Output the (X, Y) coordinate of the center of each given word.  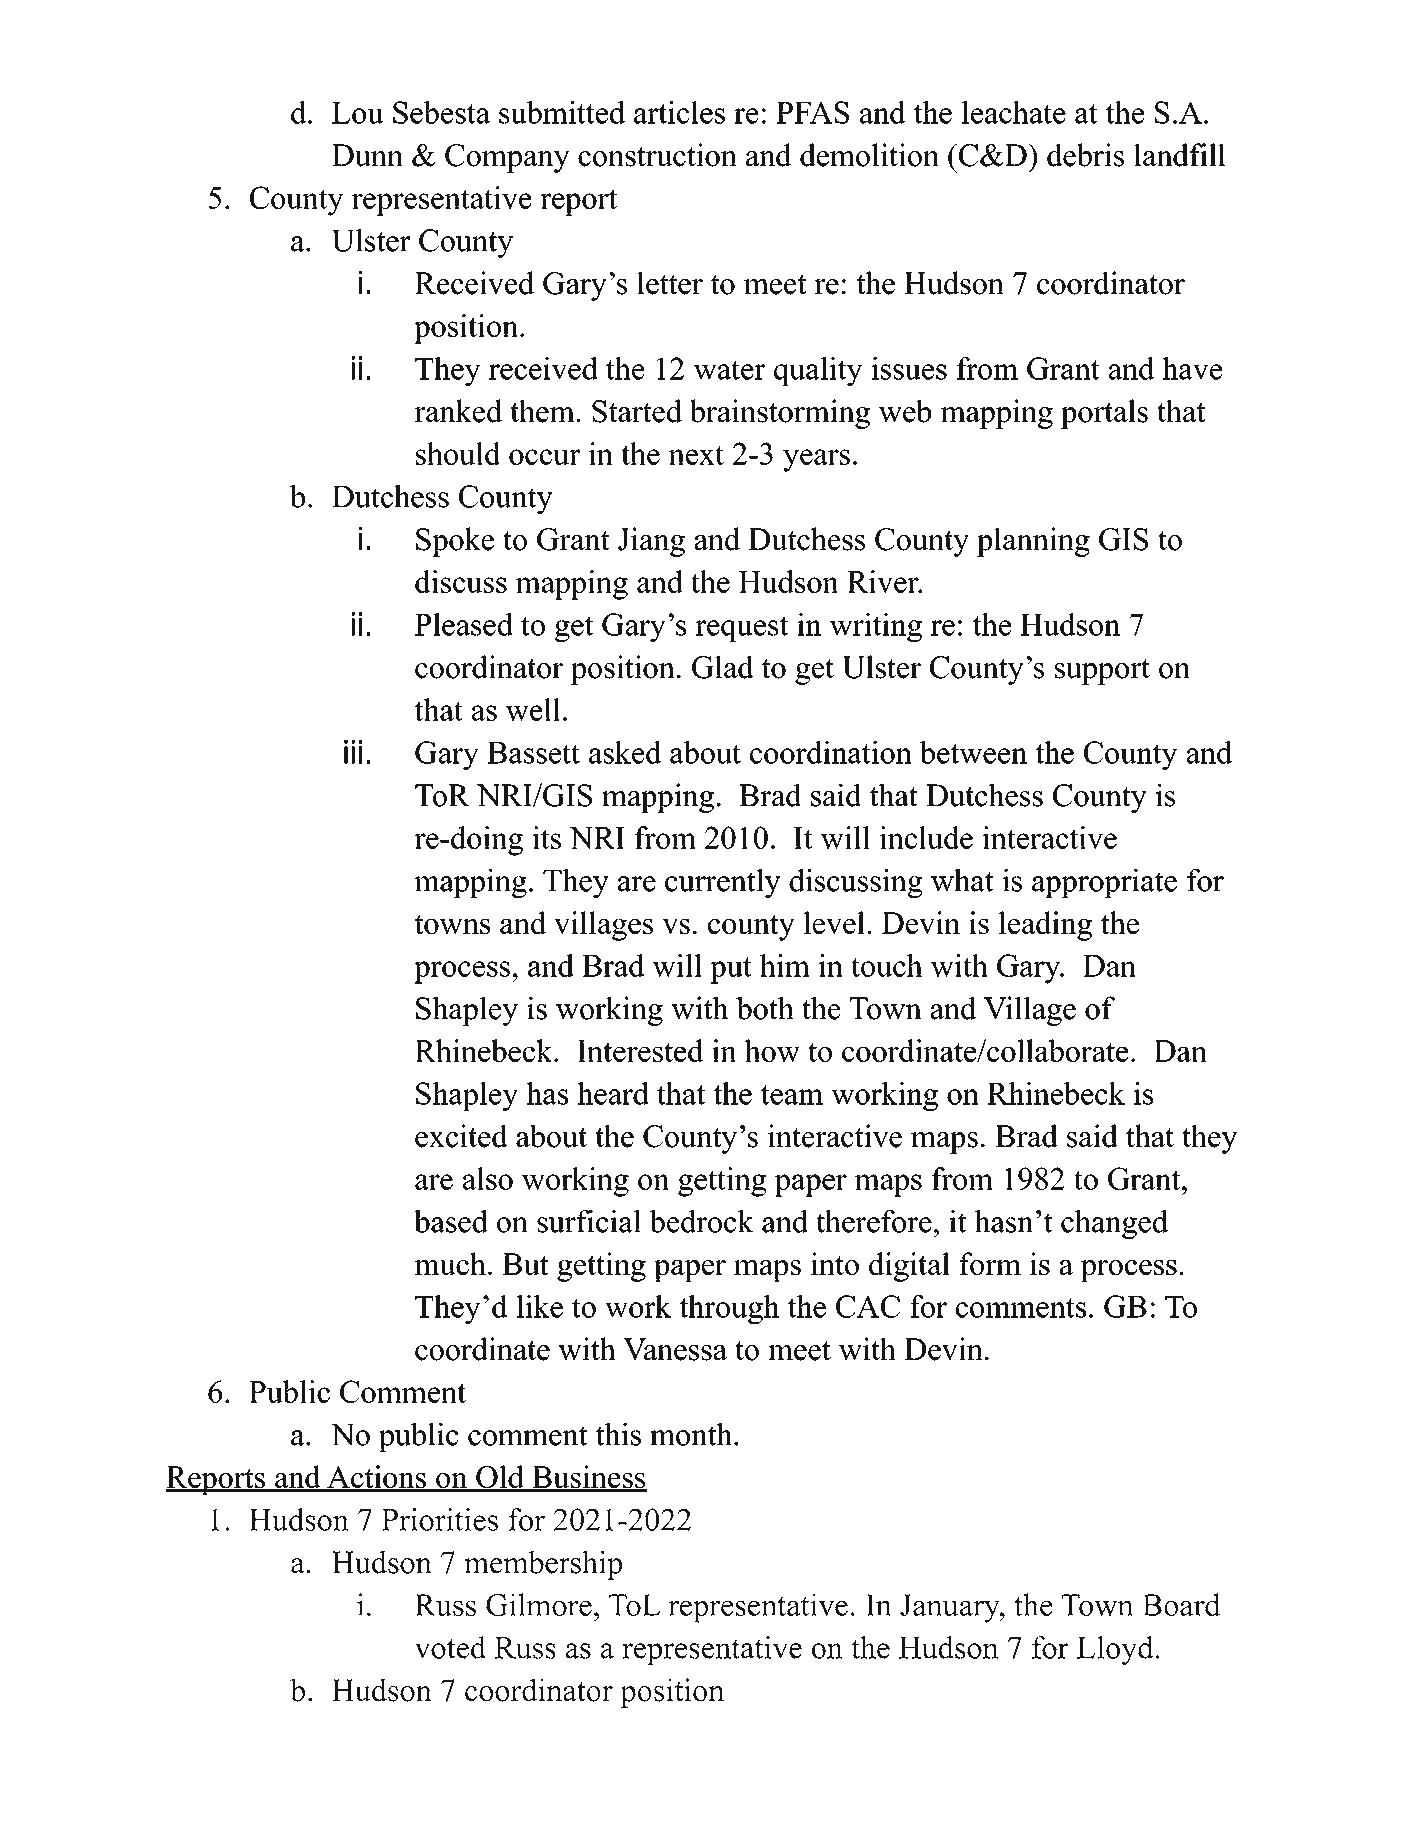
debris (1085, 155)
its (546, 837)
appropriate (1104, 883)
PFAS (812, 112)
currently (723, 883)
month (692, 1434)
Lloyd (1116, 1650)
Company (507, 158)
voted (450, 1647)
